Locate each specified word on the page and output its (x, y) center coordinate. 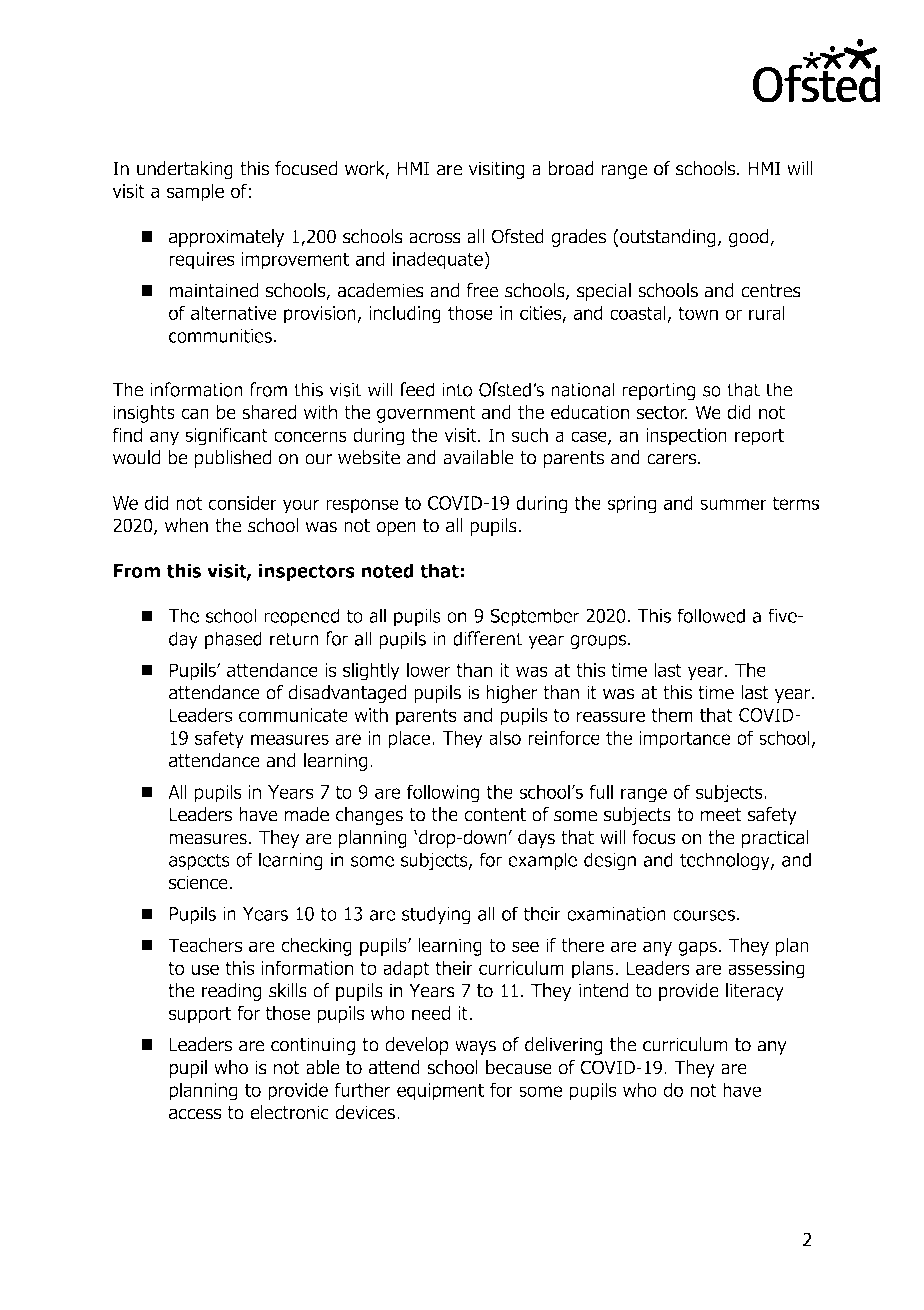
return (294, 639)
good (750, 238)
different (487, 638)
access (195, 1114)
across (435, 238)
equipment (440, 1092)
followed (711, 615)
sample (195, 192)
